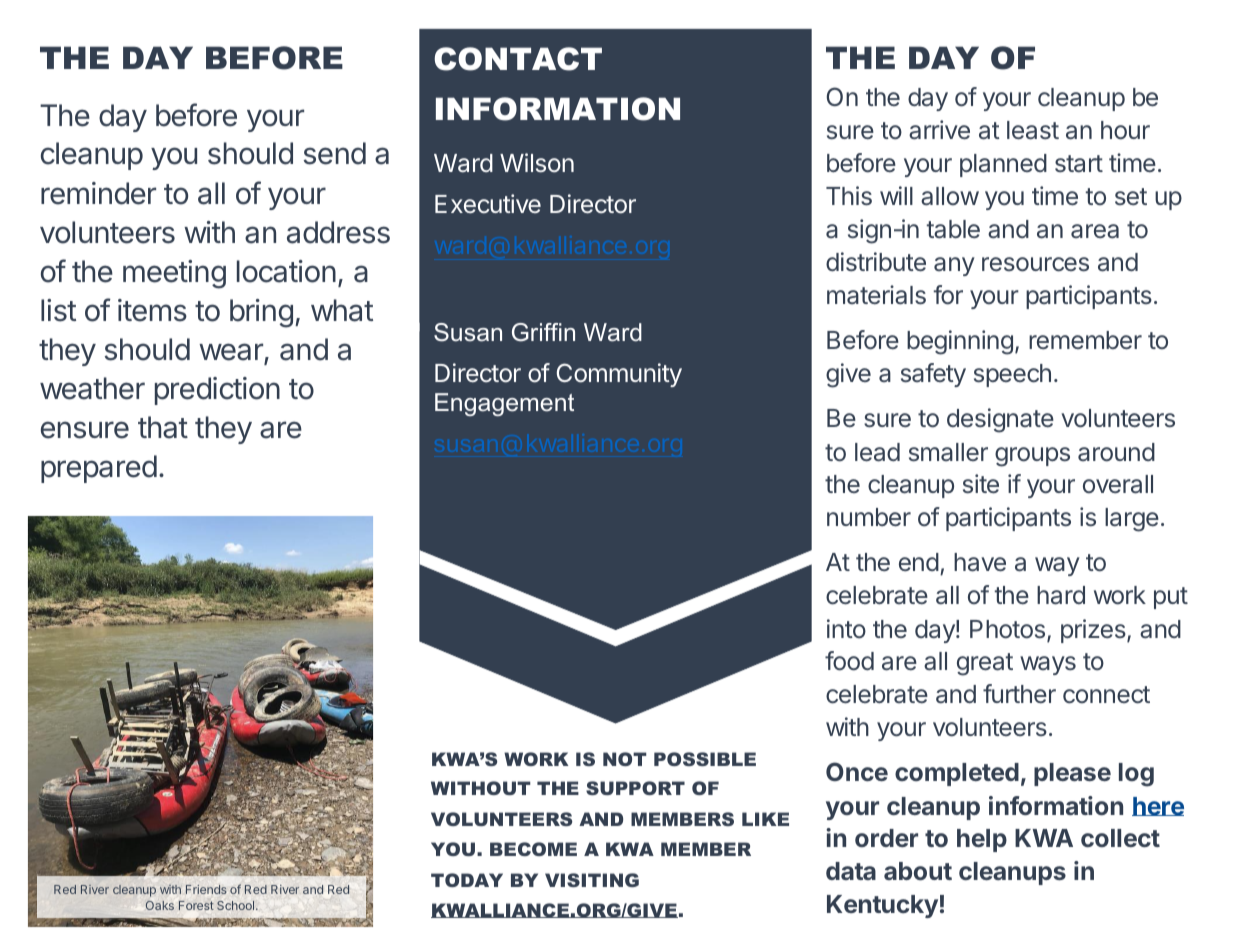 The width and height of the image is (1233, 952). What do you see at coordinates (625, 759) in the image?
I see `NOT` at bounding box center [625, 759].
